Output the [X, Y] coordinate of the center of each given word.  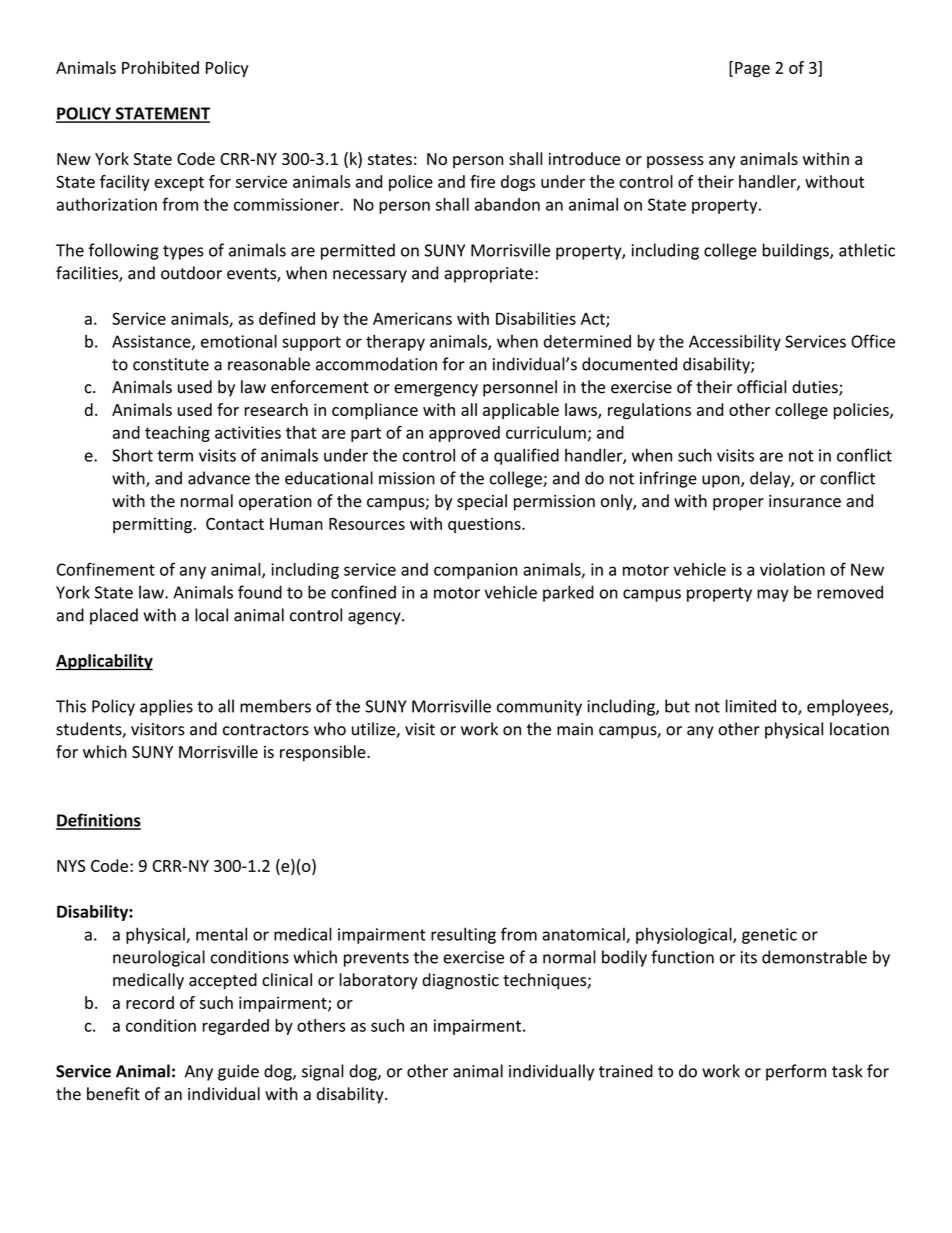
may [773, 595]
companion [475, 571]
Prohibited [160, 67]
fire [482, 181]
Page [752, 69]
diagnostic [460, 981]
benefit [113, 1094]
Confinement [106, 569]
